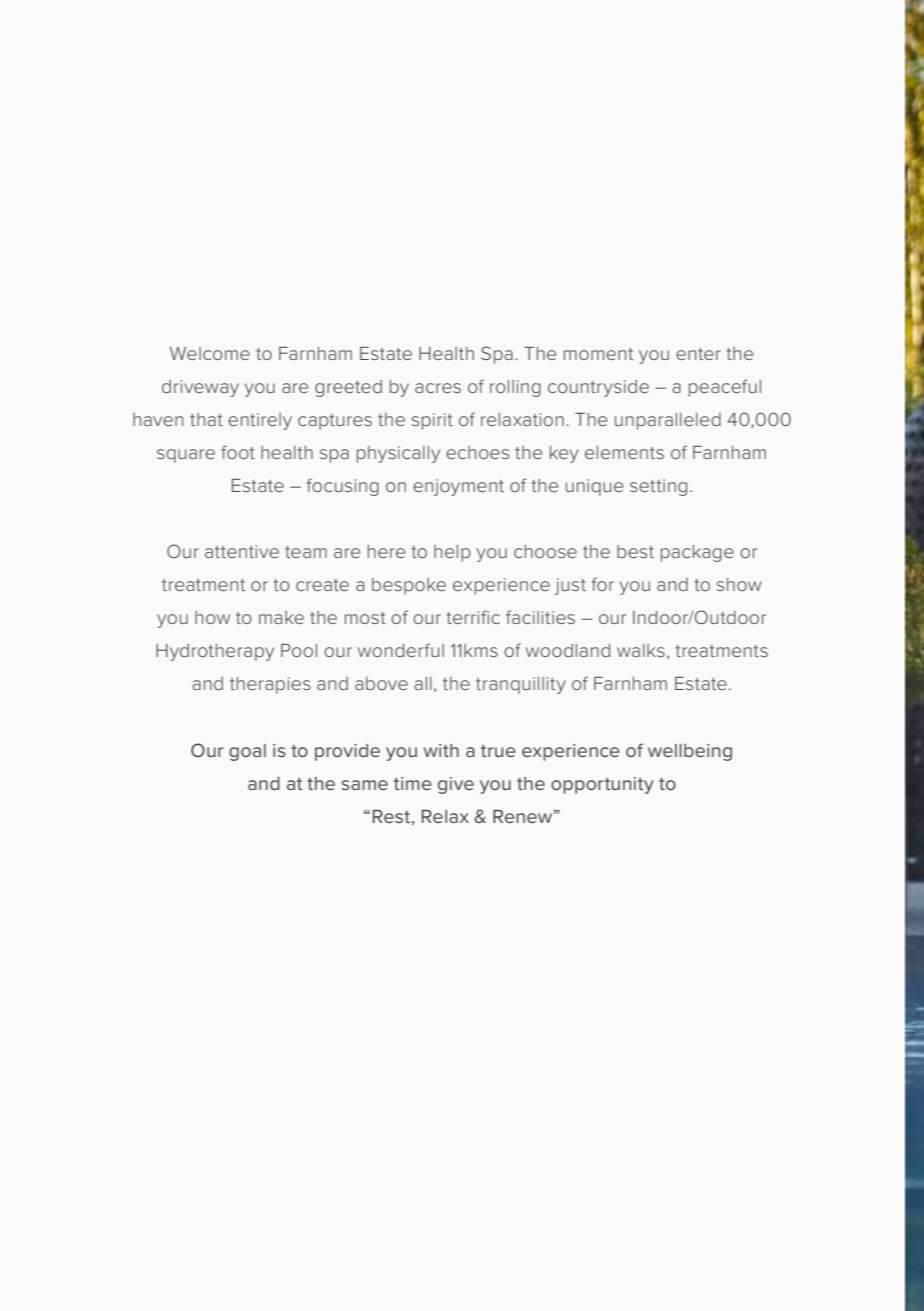 This page has width=924, height=1311. What do you see at coordinates (215, 652) in the page?
I see `Hydrotherapy` at bounding box center [215, 652].
